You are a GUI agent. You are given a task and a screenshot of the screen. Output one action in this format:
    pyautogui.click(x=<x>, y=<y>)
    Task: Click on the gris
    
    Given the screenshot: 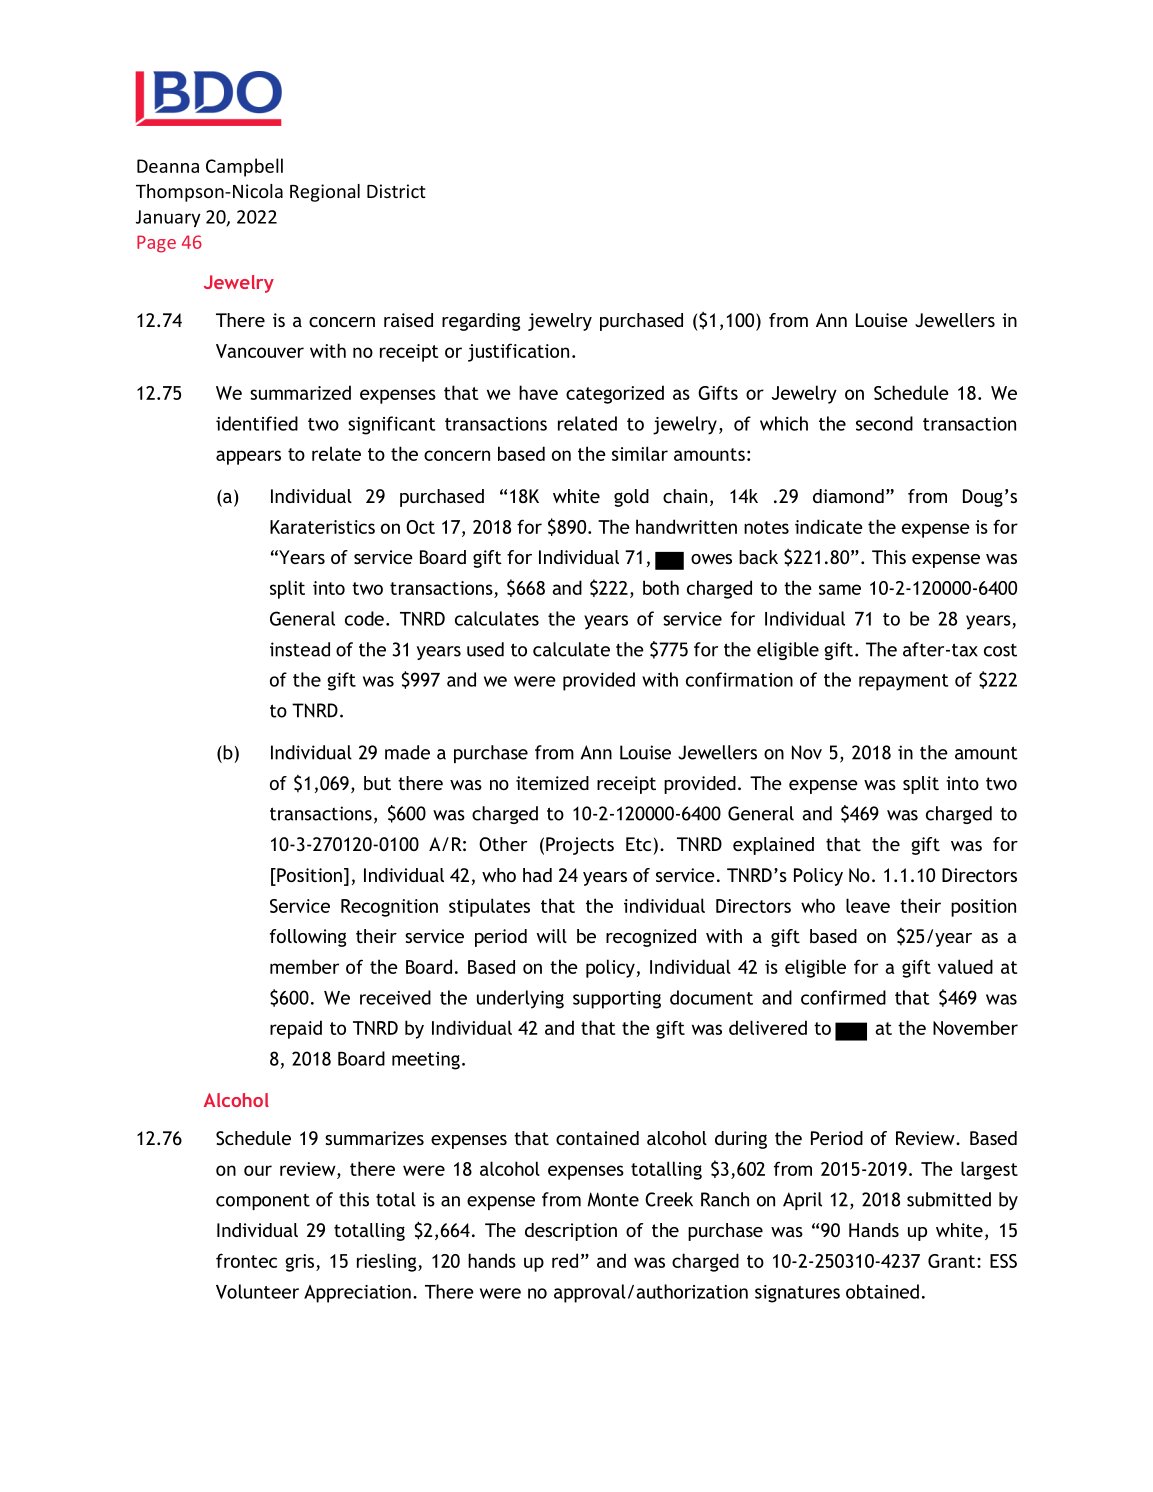 What is the action you would take?
    pyautogui.click(x=301, y=1263)
